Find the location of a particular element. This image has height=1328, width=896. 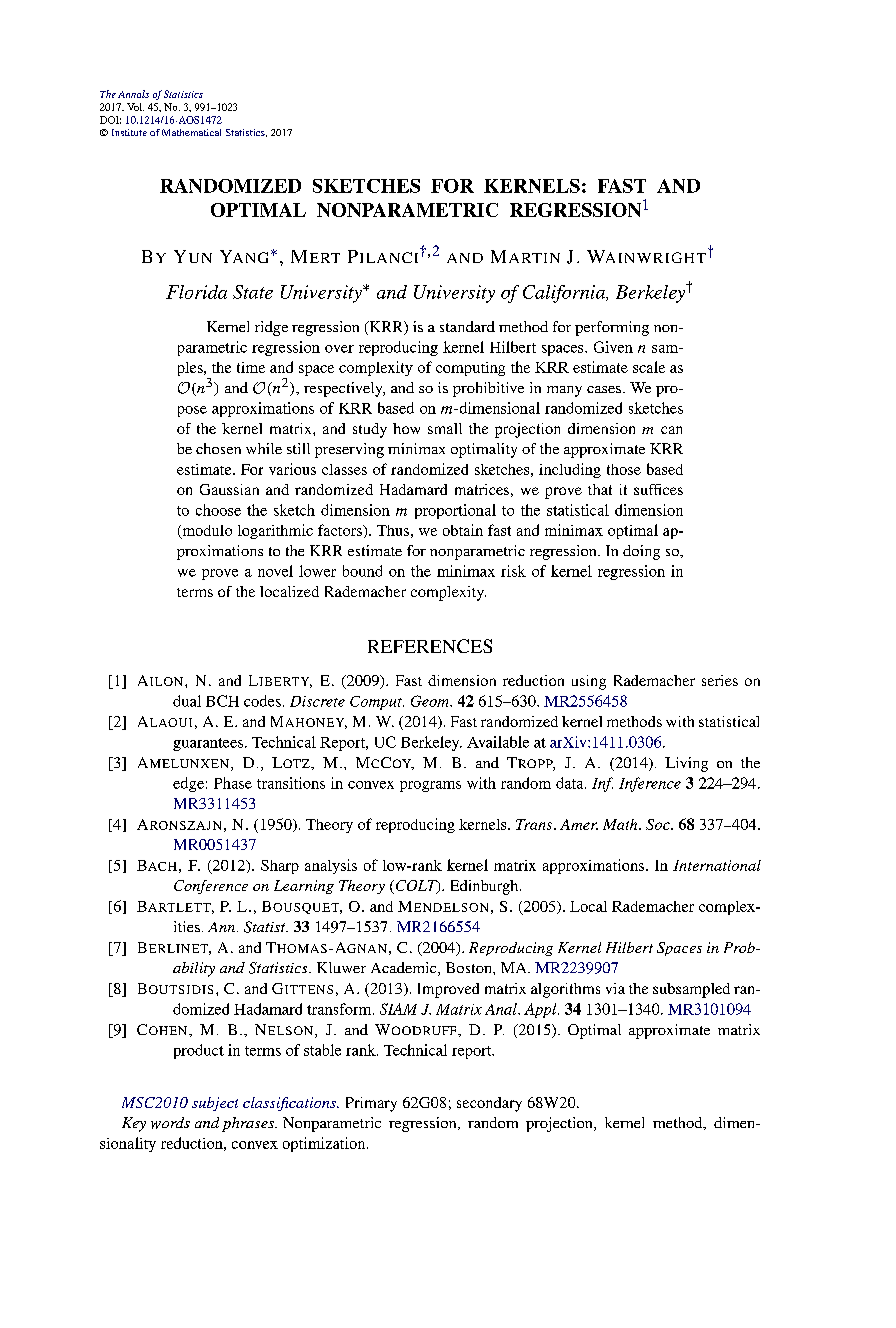

via is located at coordinates (615, 988).
